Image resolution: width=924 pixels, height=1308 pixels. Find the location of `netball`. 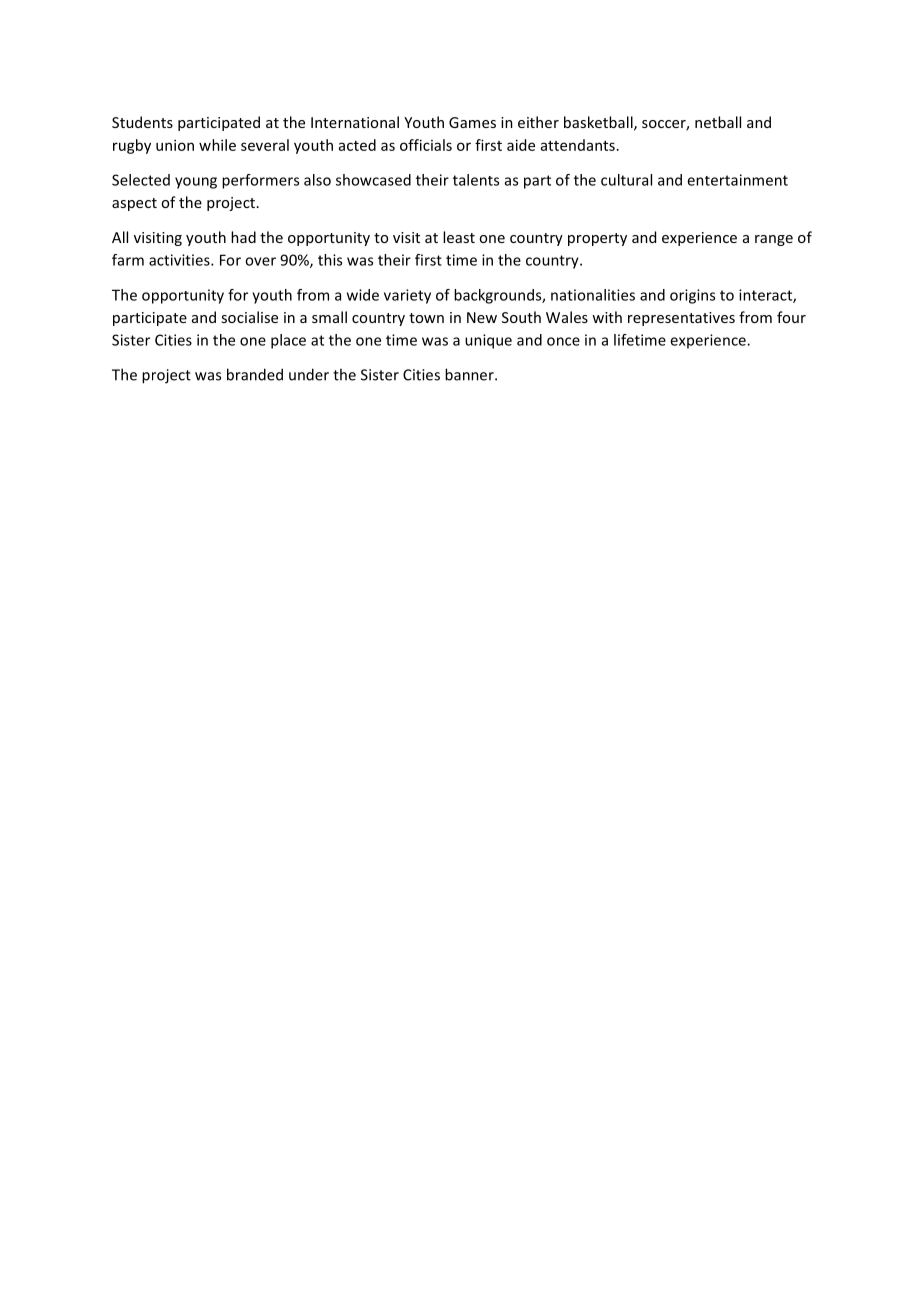

netball is located at coordinates (718, 122).
